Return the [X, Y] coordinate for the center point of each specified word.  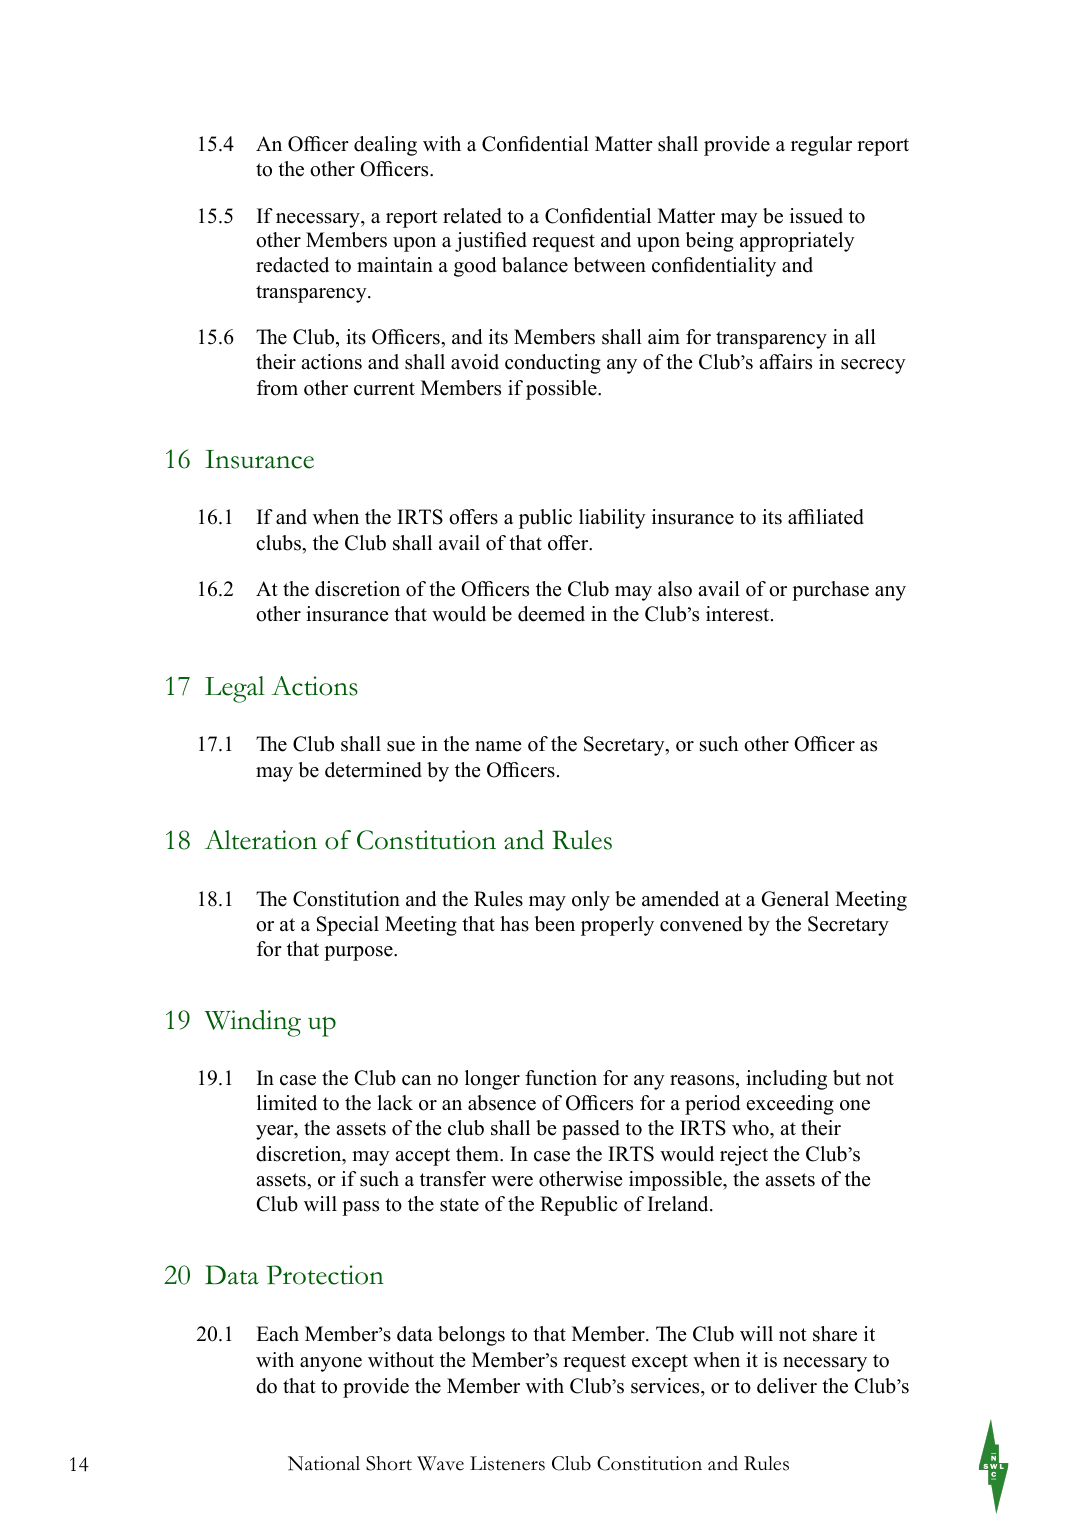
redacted [292, 265]
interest [739, 614]
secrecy [873, 366]
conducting [553, 364]
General [795, 899]
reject [744, 1156]
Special [348, 926]
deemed [551, 614]
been [554, 924]
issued [816, 216]
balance [535, 265]
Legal [235, 689]
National [324, 1463]
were [512, 1181]
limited [287, 1103]
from [277, 388]
